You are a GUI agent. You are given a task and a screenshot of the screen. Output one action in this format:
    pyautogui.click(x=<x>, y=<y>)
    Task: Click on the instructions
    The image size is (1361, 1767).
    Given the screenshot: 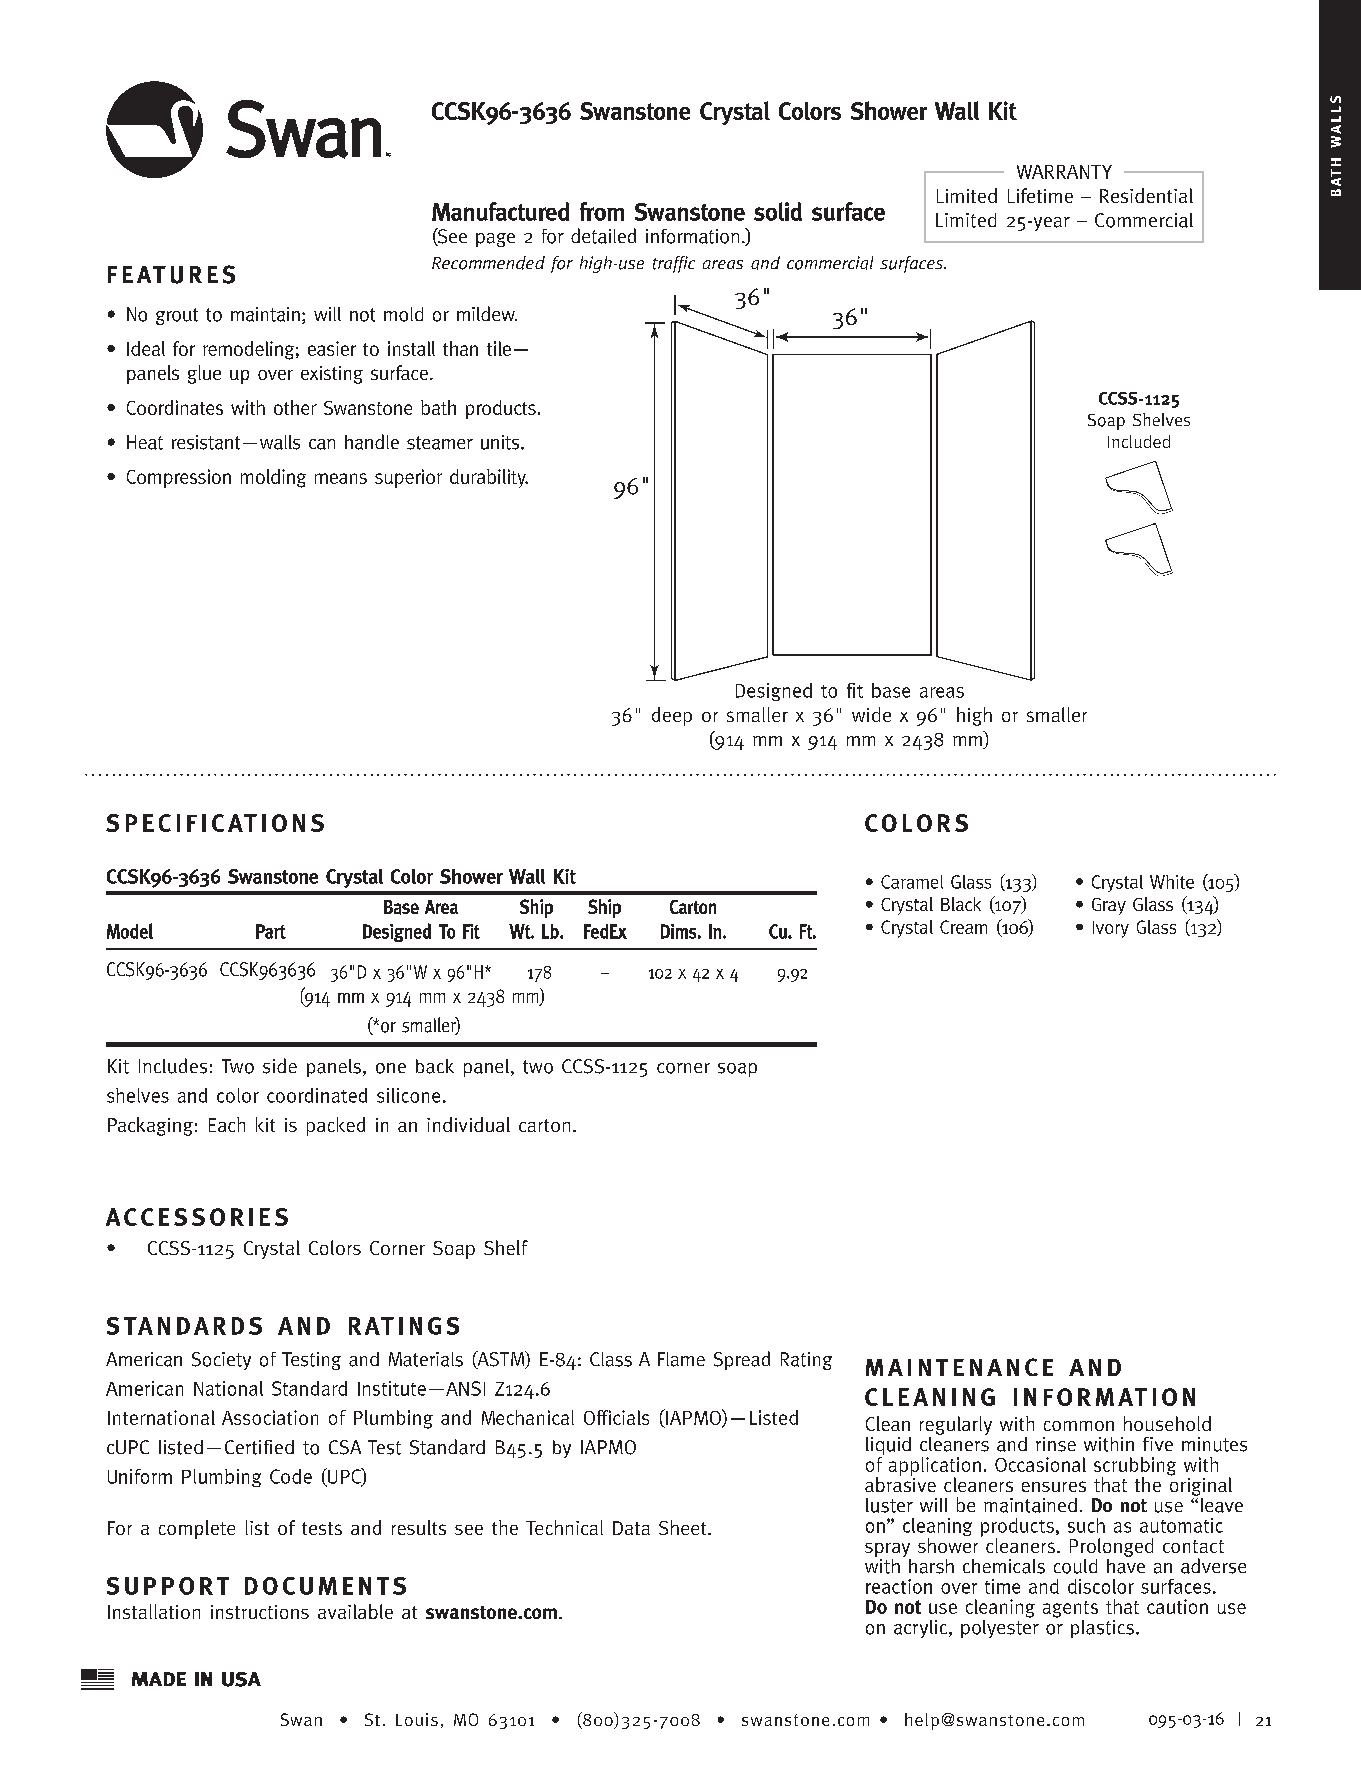 What is the action you would take?
    pyautogui.click(x=260, y=1612)
